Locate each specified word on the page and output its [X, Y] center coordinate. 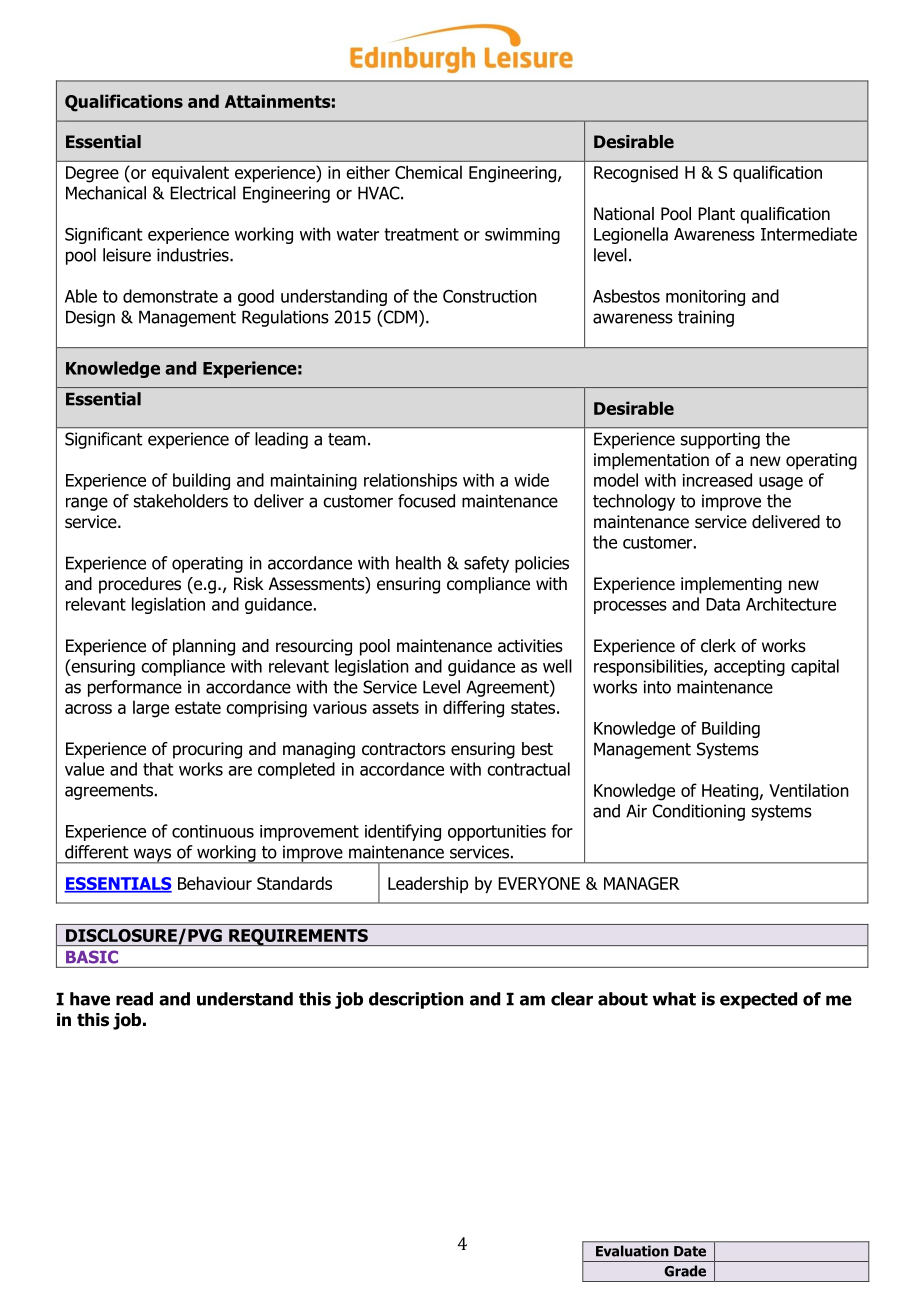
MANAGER [642, 883]
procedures [140, 585]
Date [690, 1251]
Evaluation [632, 1251]
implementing [731, 585]
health [418, 563]
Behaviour [215, 883]
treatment [421, 234]
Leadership [428, 885]
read [134, 999]
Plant [716, 214]
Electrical [203, 193]
